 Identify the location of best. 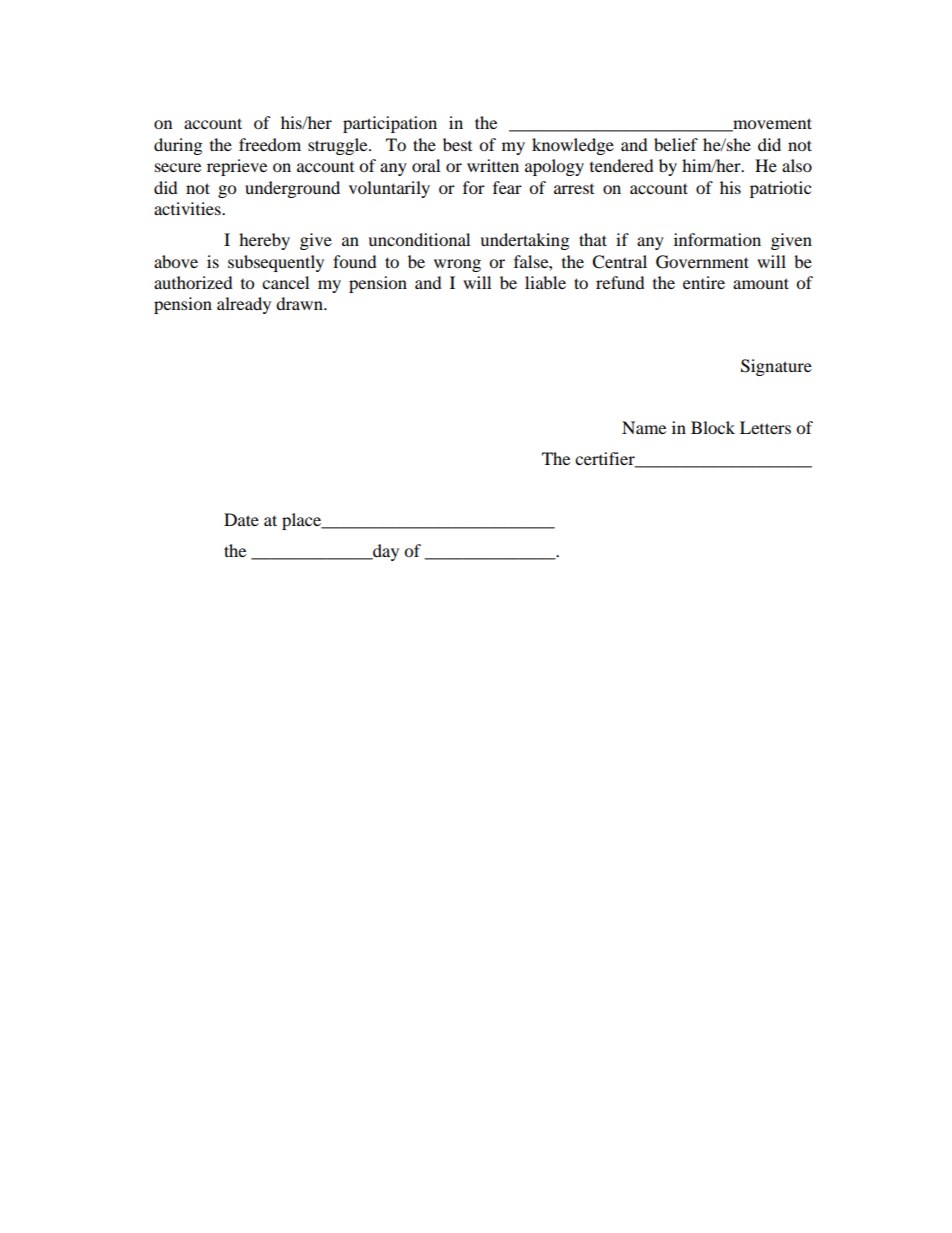
(457, 144).
